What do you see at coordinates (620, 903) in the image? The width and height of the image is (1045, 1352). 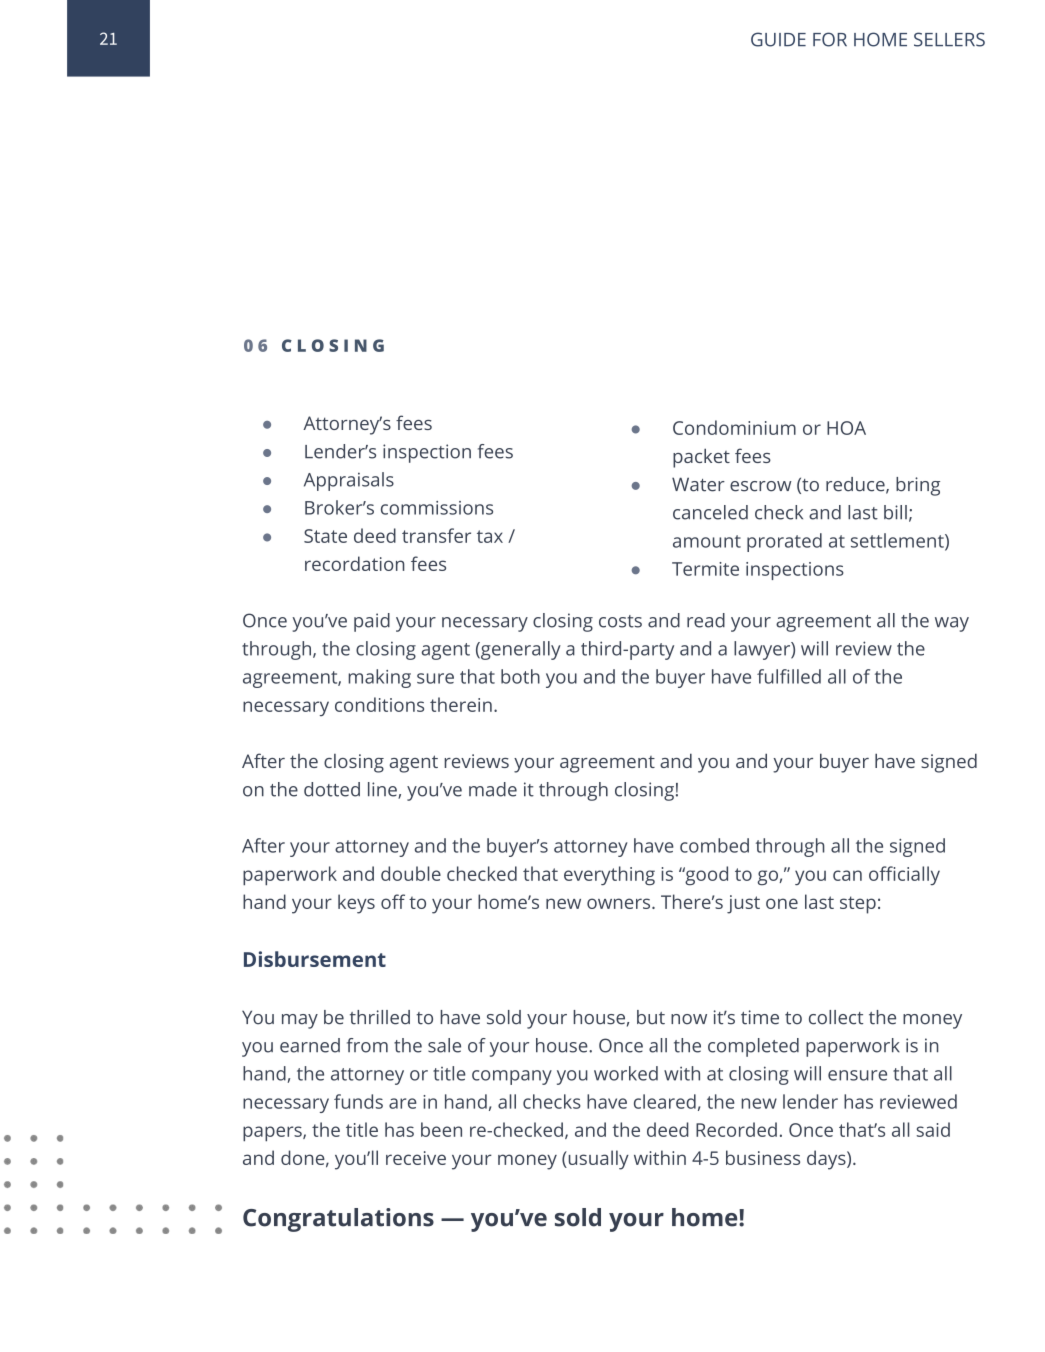 I see `owners` at bounding box center [620, 903].
